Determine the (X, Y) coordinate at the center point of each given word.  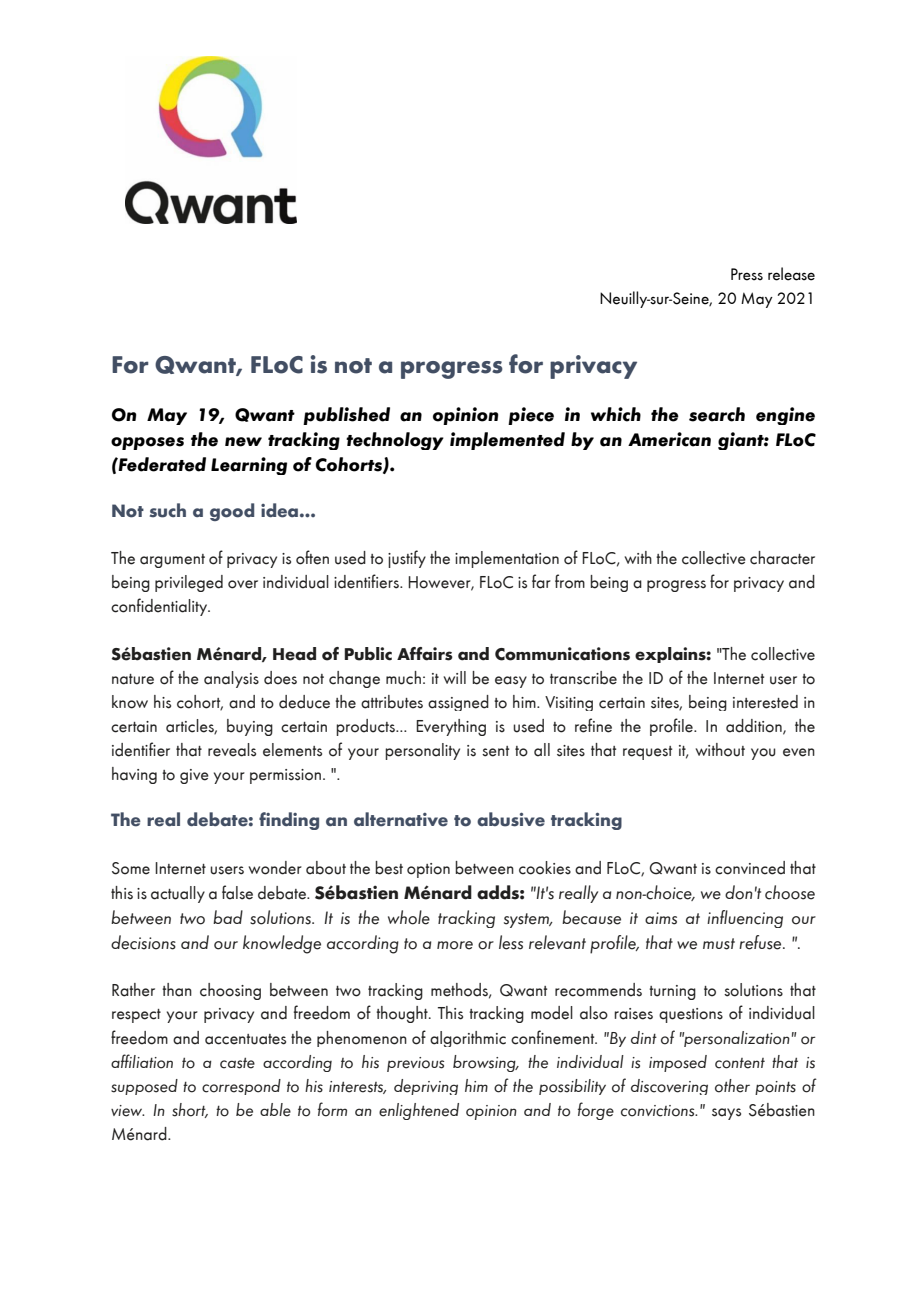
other (732, 1086)
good (232, 512)
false (237, 892)
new (243, 442)
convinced (750, 868)
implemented (507, 441)
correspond (241, 1087)
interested (765, 702)
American (669, 439)
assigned (458, 703)
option (428, 870)
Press (747, 274)
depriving (426, 1087)
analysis (231, 679)
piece (531, 416)
